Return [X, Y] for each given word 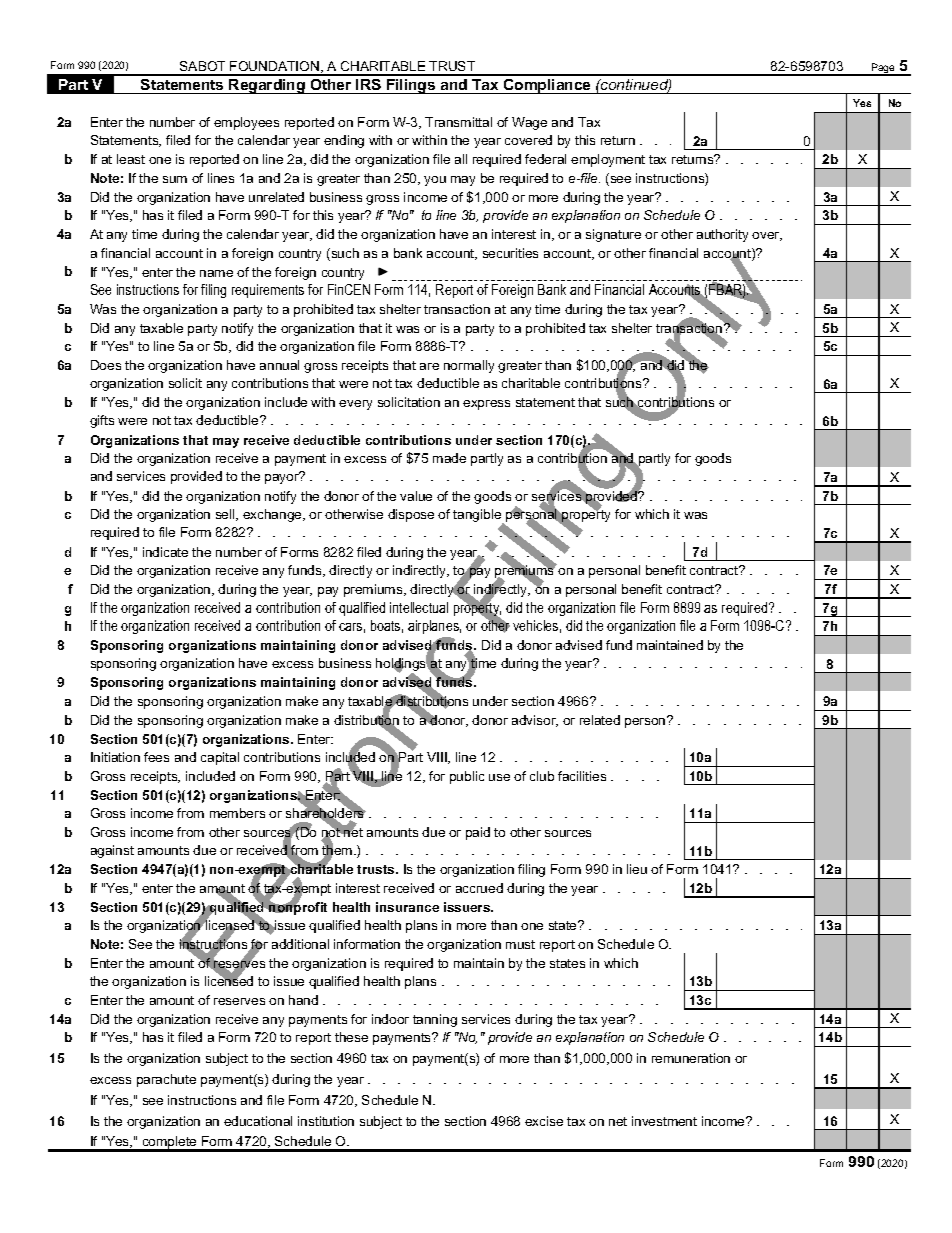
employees [246, 123]
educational [258, 1121]
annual [279, 365]
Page [883, 69]
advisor [535, 721]
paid [478, 833]
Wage [529, 123]
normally [469, 366]
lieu [637, 869]
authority [722, 235]
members [237, 813]
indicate [165, 552]
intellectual [419, 607]
